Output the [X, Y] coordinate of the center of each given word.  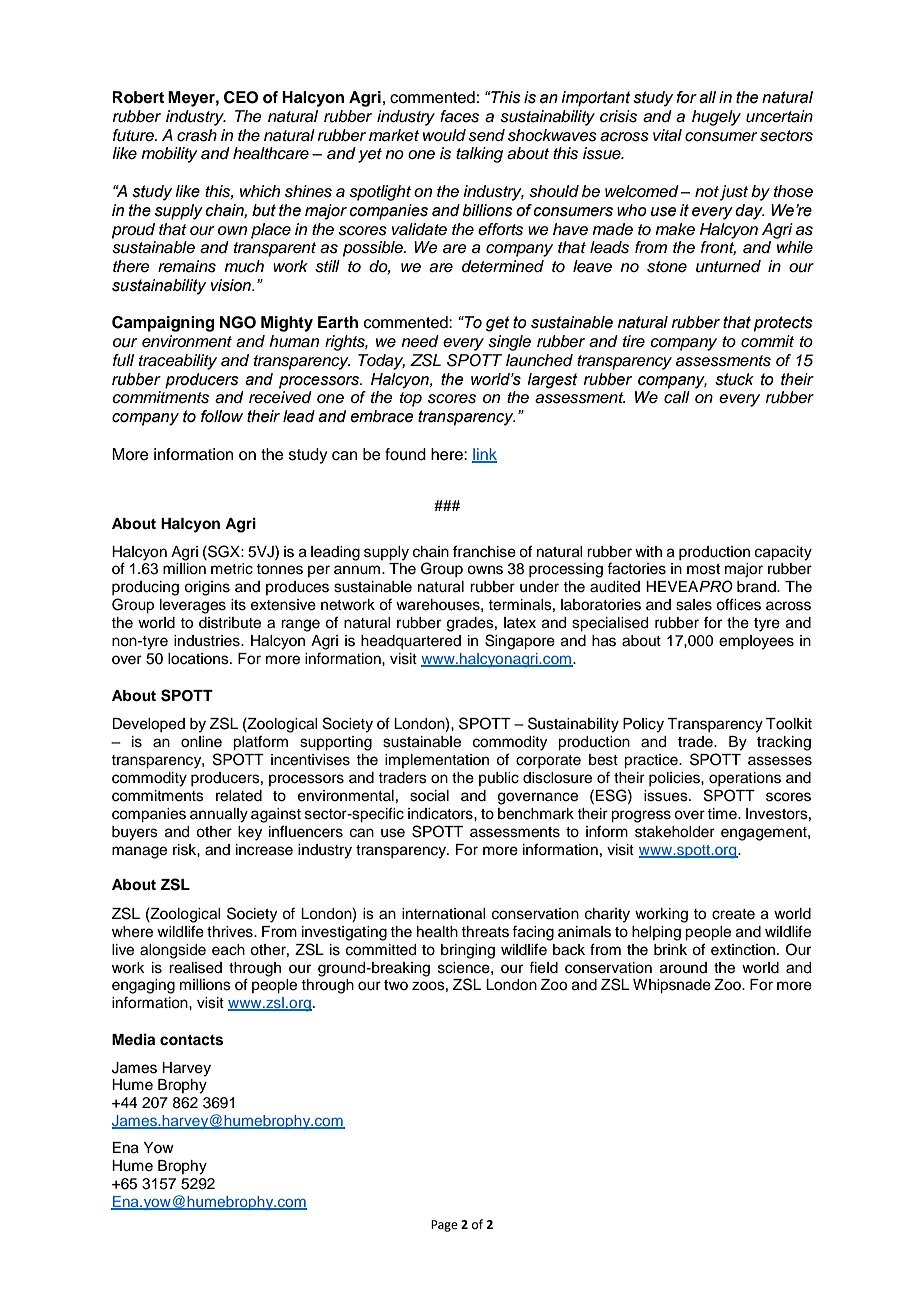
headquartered [411, 642]
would [444, 135]
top [411, 399]
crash [197, 135]
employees [756, 642]
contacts [191, 1040]
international [443, 914]
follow [222, 416]
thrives [231, 932]
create [733, 914]
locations [199, 659]
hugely [716, 118]
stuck [734, 379]
